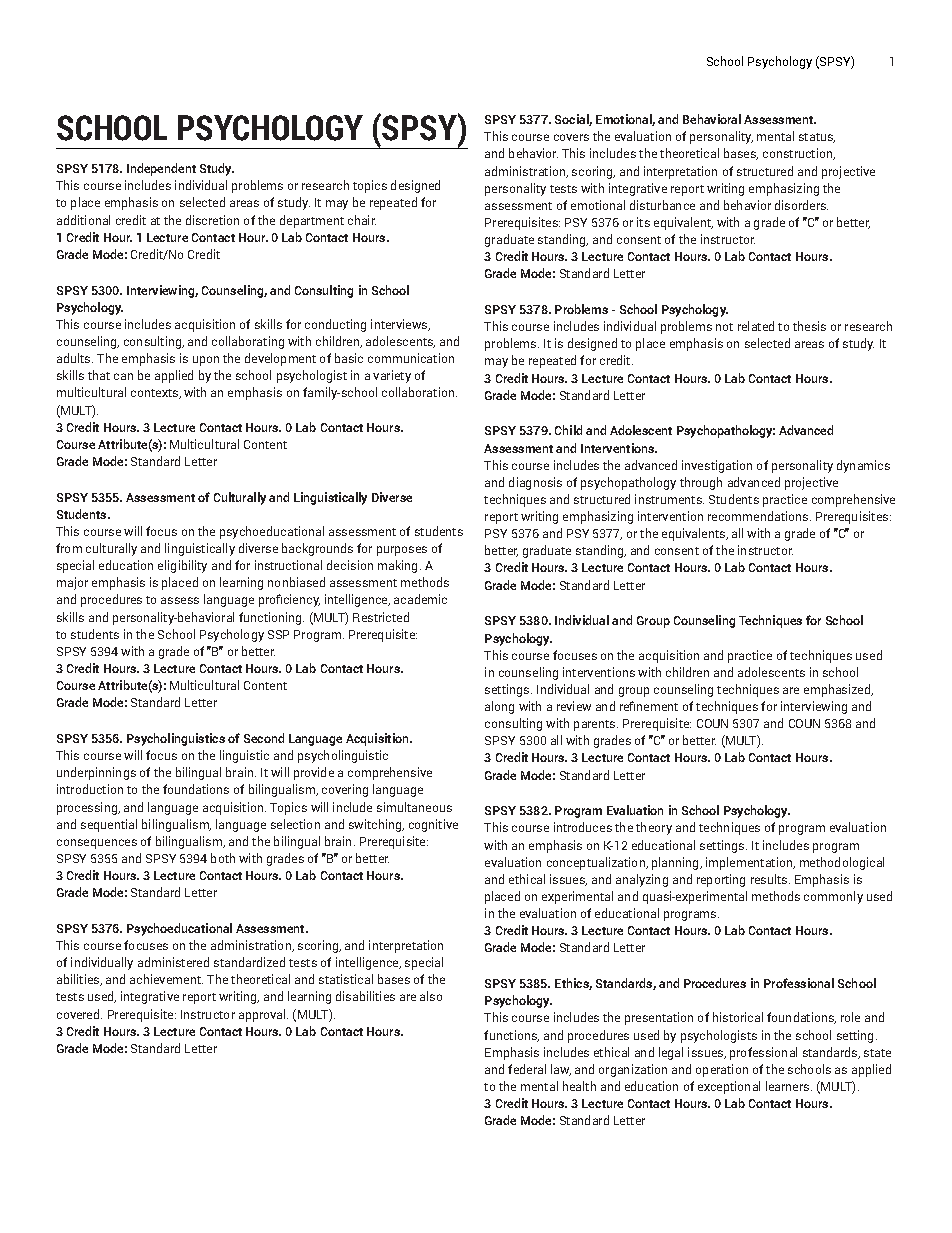 This document has width=952, height=1233. What do you see at coordinates (838, 690) in the document?
I see `emphasized` at bounding box center [838, 690].
